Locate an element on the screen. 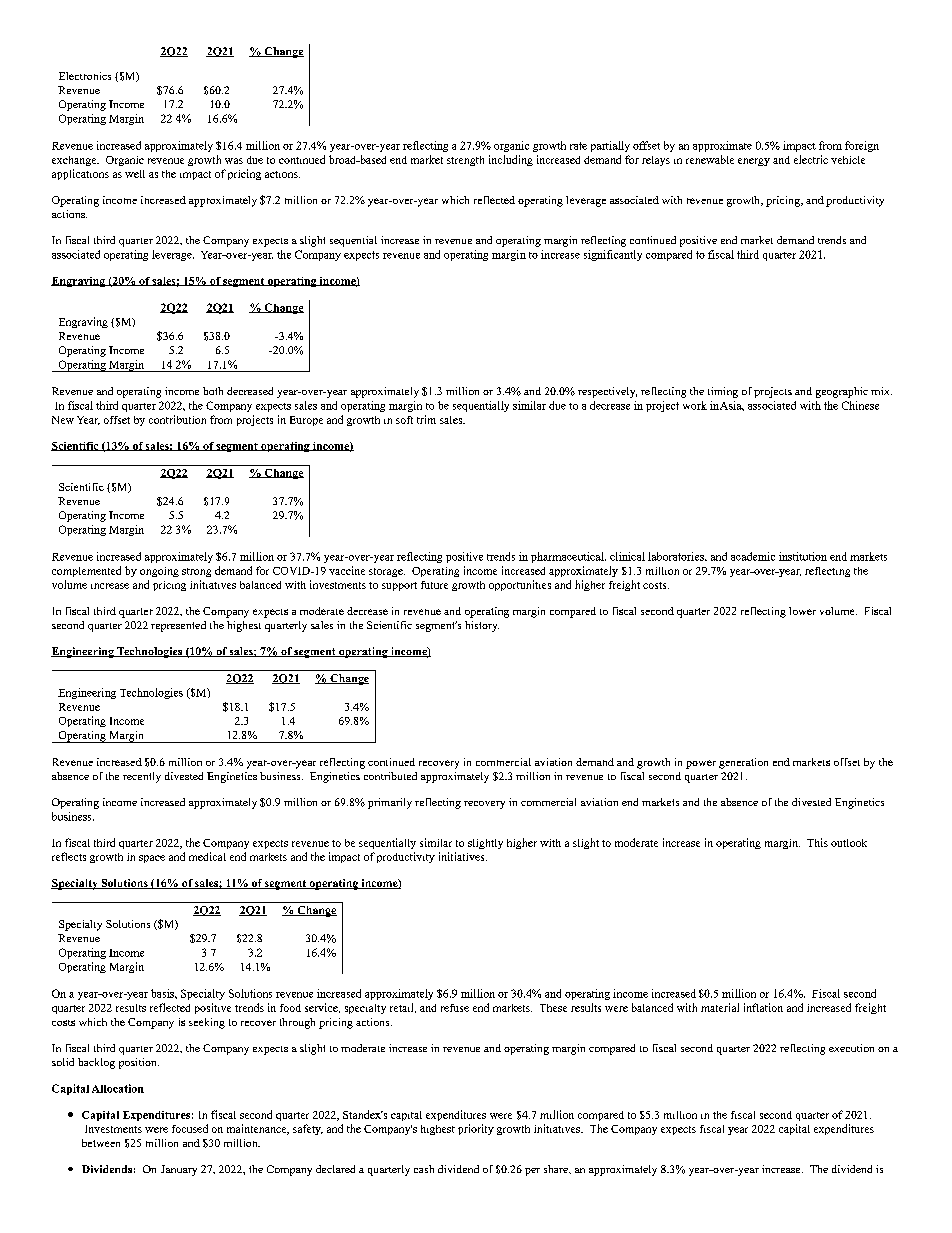 This screenshot has height=1233, width=952. execution is located at coordinates (851, 1048).
